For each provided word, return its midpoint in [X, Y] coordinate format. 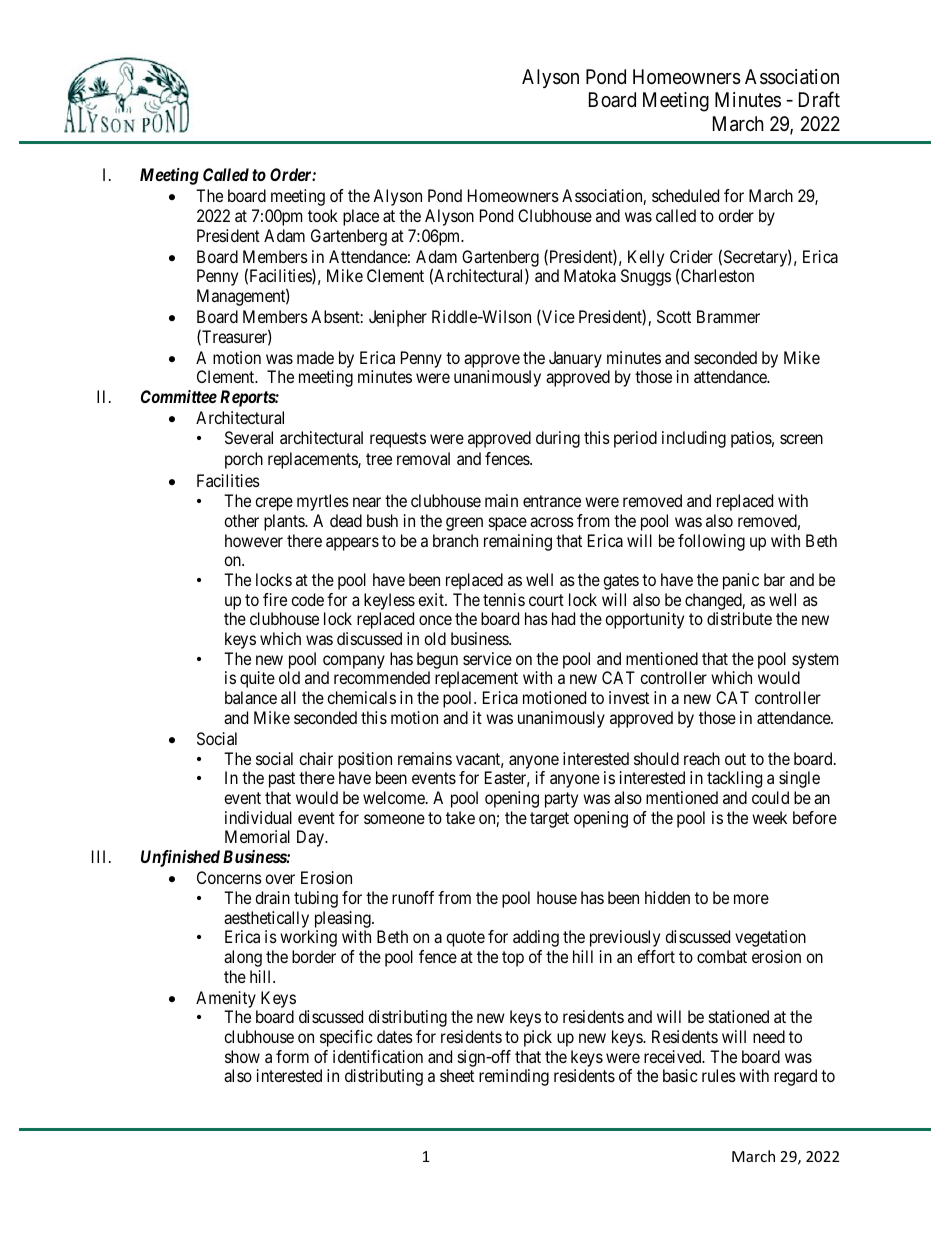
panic [741, 581]
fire [275, 599]
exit [432, 599]
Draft [819, 100]
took [323, 215]
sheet [457, 1075]
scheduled [685, 195]
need [769, 1036]
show [242, 1056]
